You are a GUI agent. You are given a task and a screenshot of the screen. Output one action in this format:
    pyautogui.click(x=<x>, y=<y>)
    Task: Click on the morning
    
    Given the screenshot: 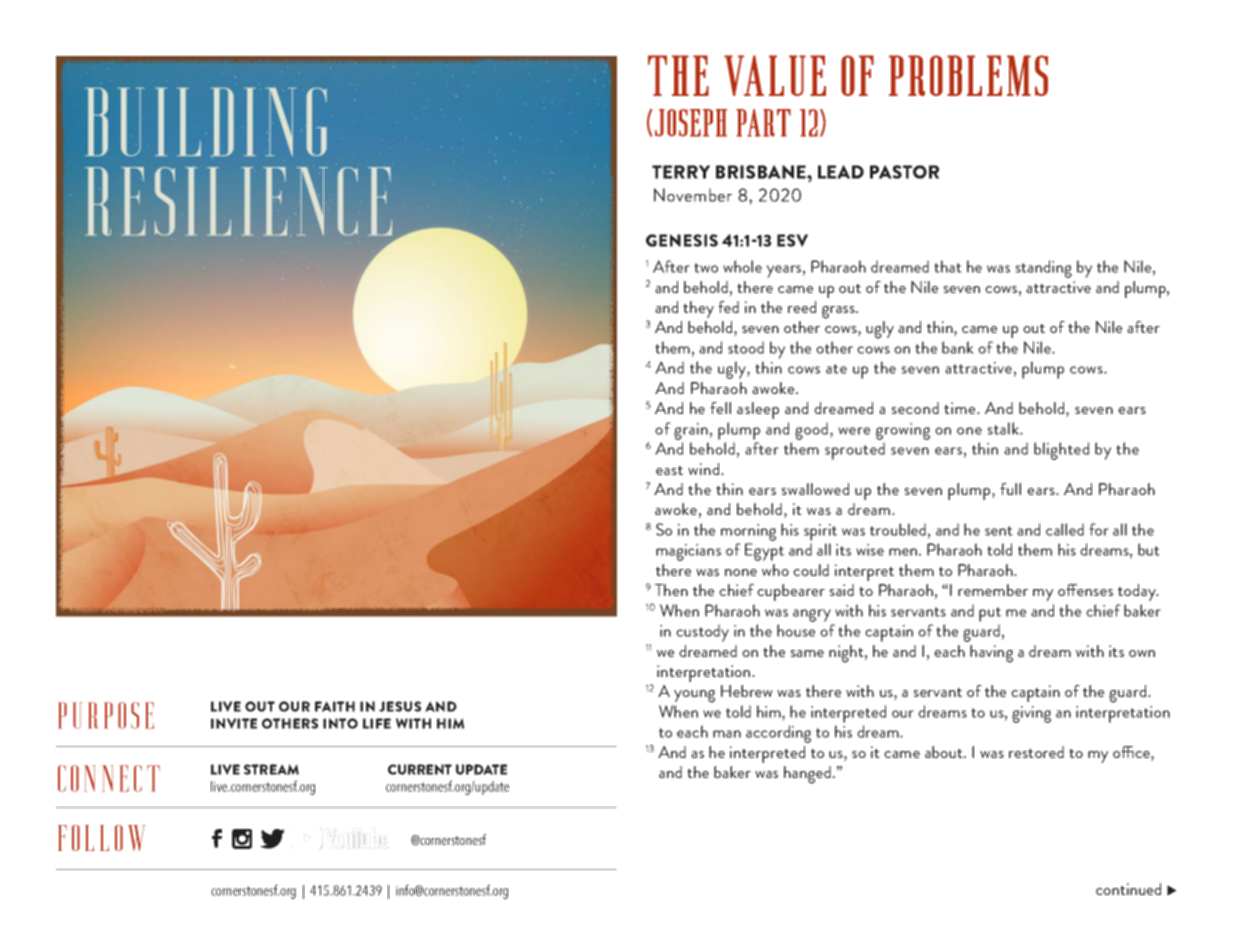 What is the action you would take?
    pyautogui.click(x=748, y=532)
